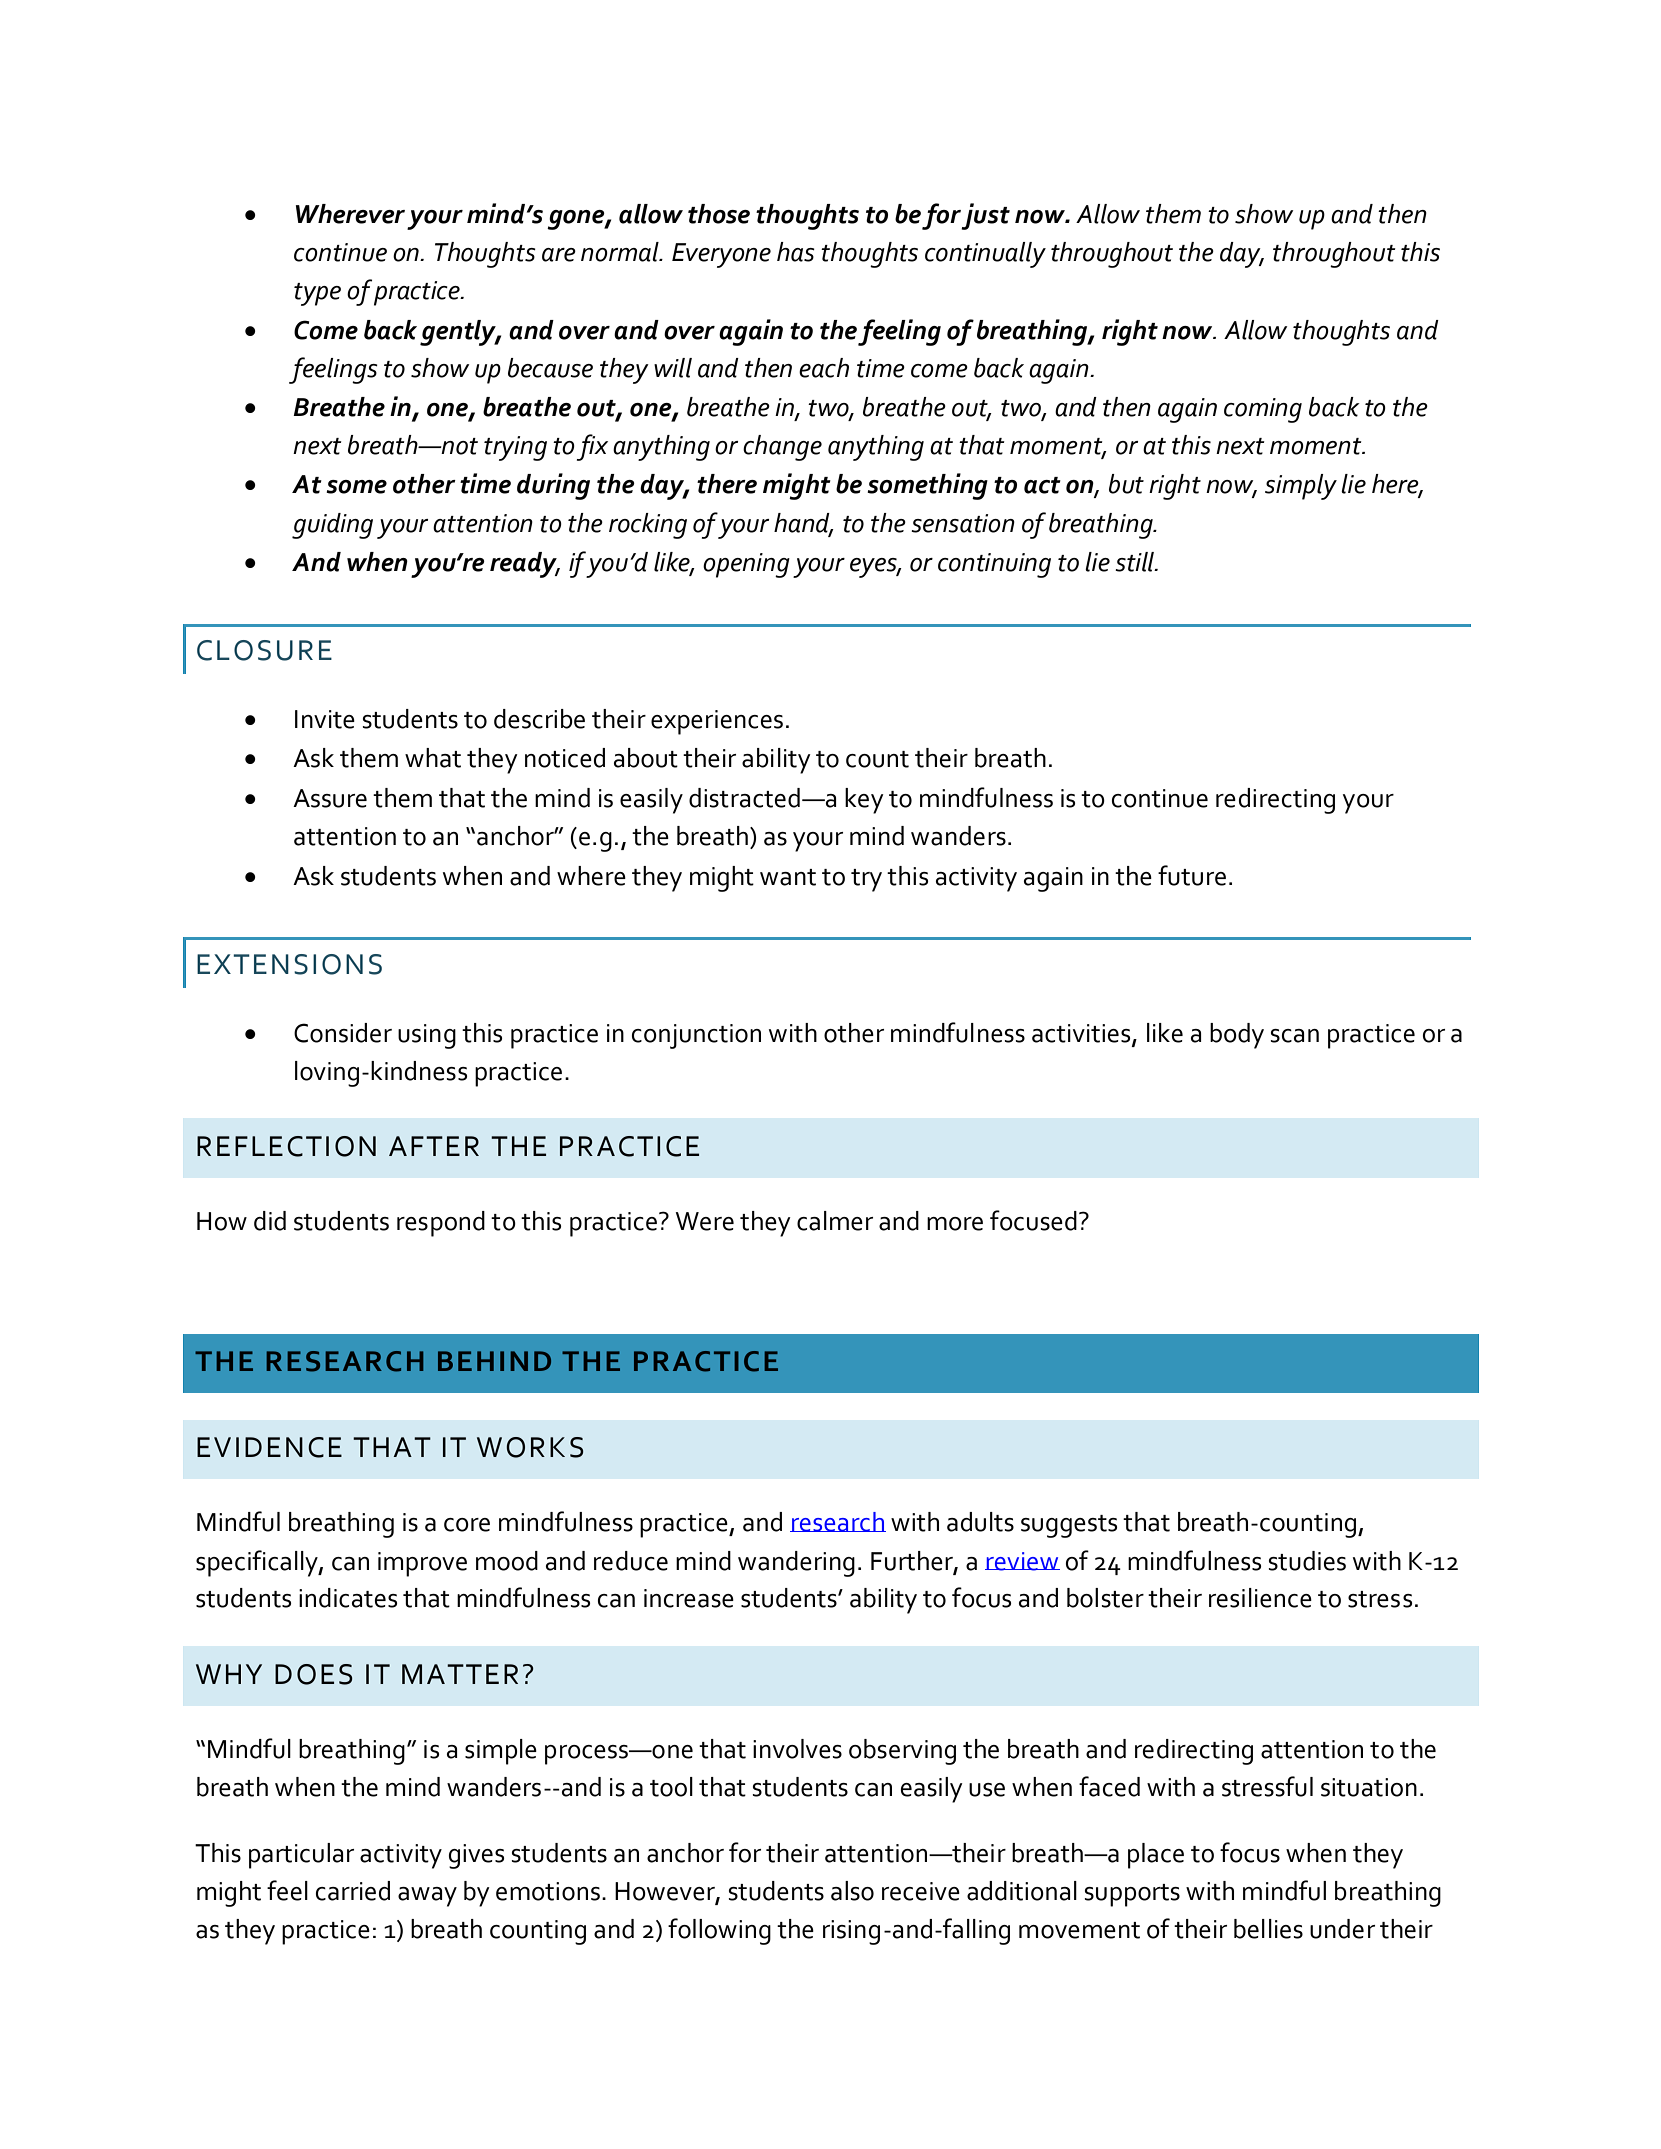  I want to click on also, so click(852, 1891).
